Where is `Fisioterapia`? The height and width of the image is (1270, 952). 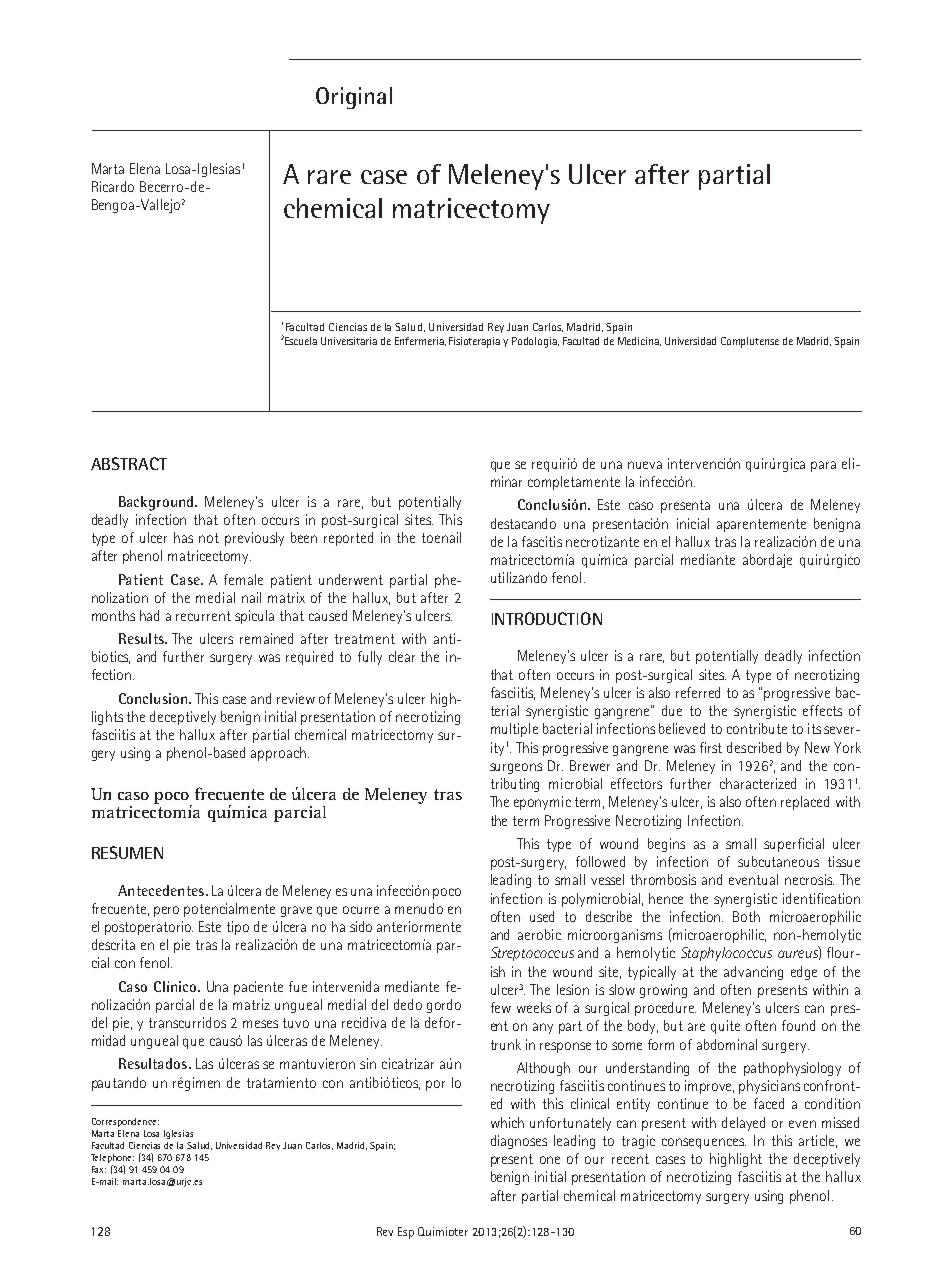 Fisioterapia is located at coordinates (474, 342).
